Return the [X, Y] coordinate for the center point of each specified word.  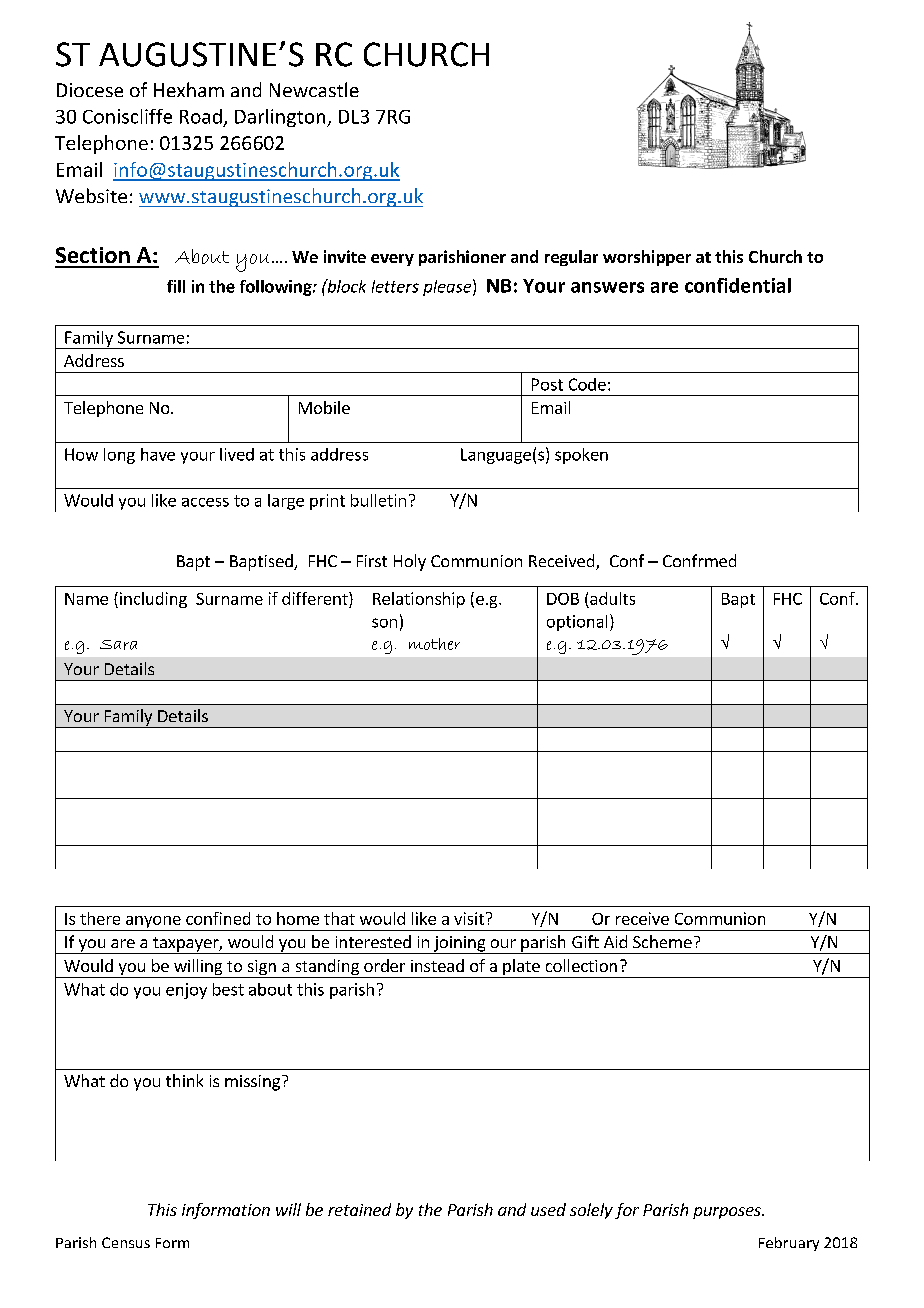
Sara [118, 645]
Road [201, 116]
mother [434, 644]
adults [612, 598]
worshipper [647, 258]
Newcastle [314, 89]
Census [126, 1242]
